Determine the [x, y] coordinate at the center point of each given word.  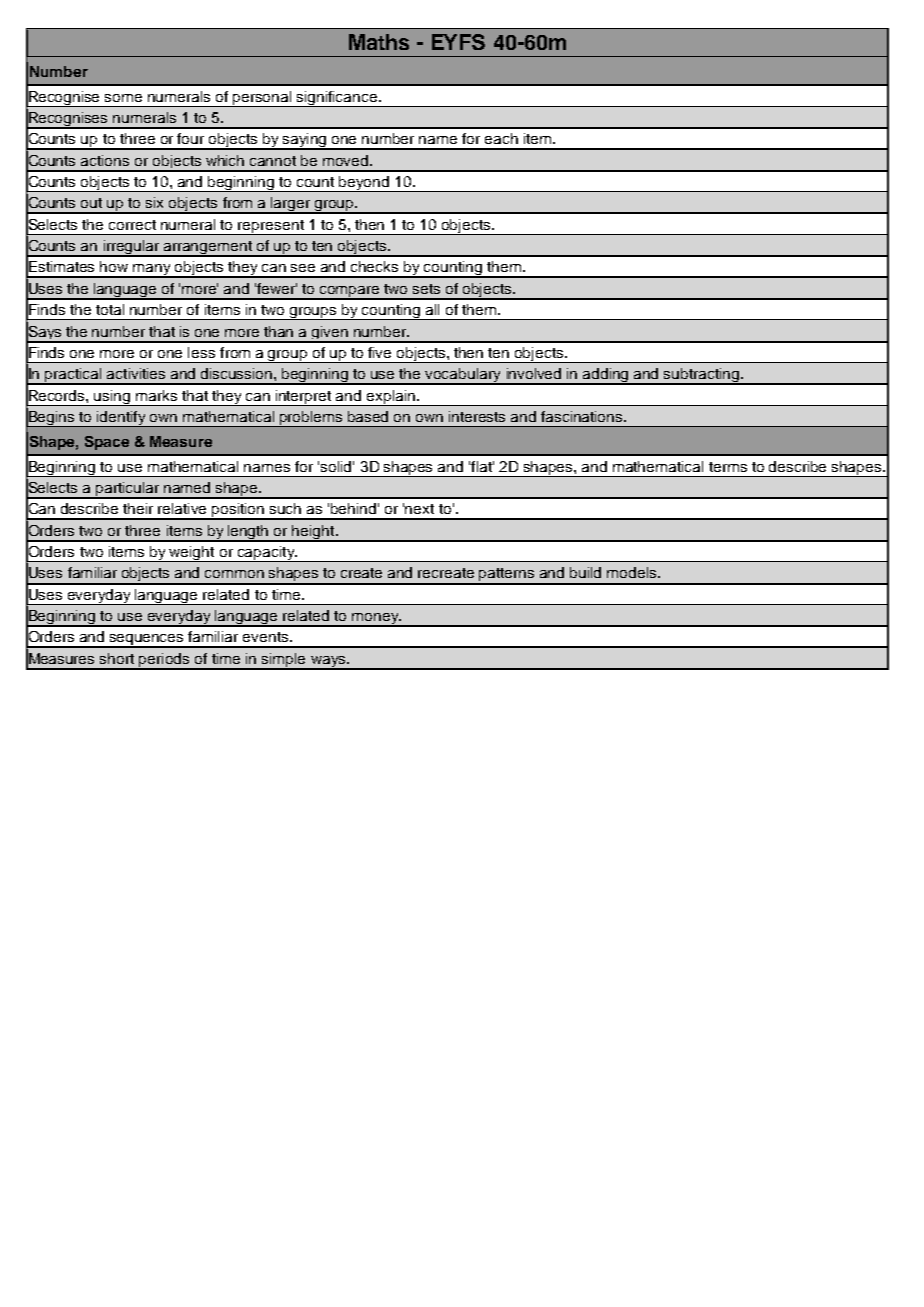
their [138, 508]
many [152, 271]
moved [347, 160]
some [123, 98]
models [633, 572]
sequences [147, 641]
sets [426, 289]
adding [606, 376]
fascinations [583, 416]
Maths [379, 42]
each [501, 138]
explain [391, 398]
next [419, 509]
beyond [364, 184]
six [154, 202]
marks [156, 395]
